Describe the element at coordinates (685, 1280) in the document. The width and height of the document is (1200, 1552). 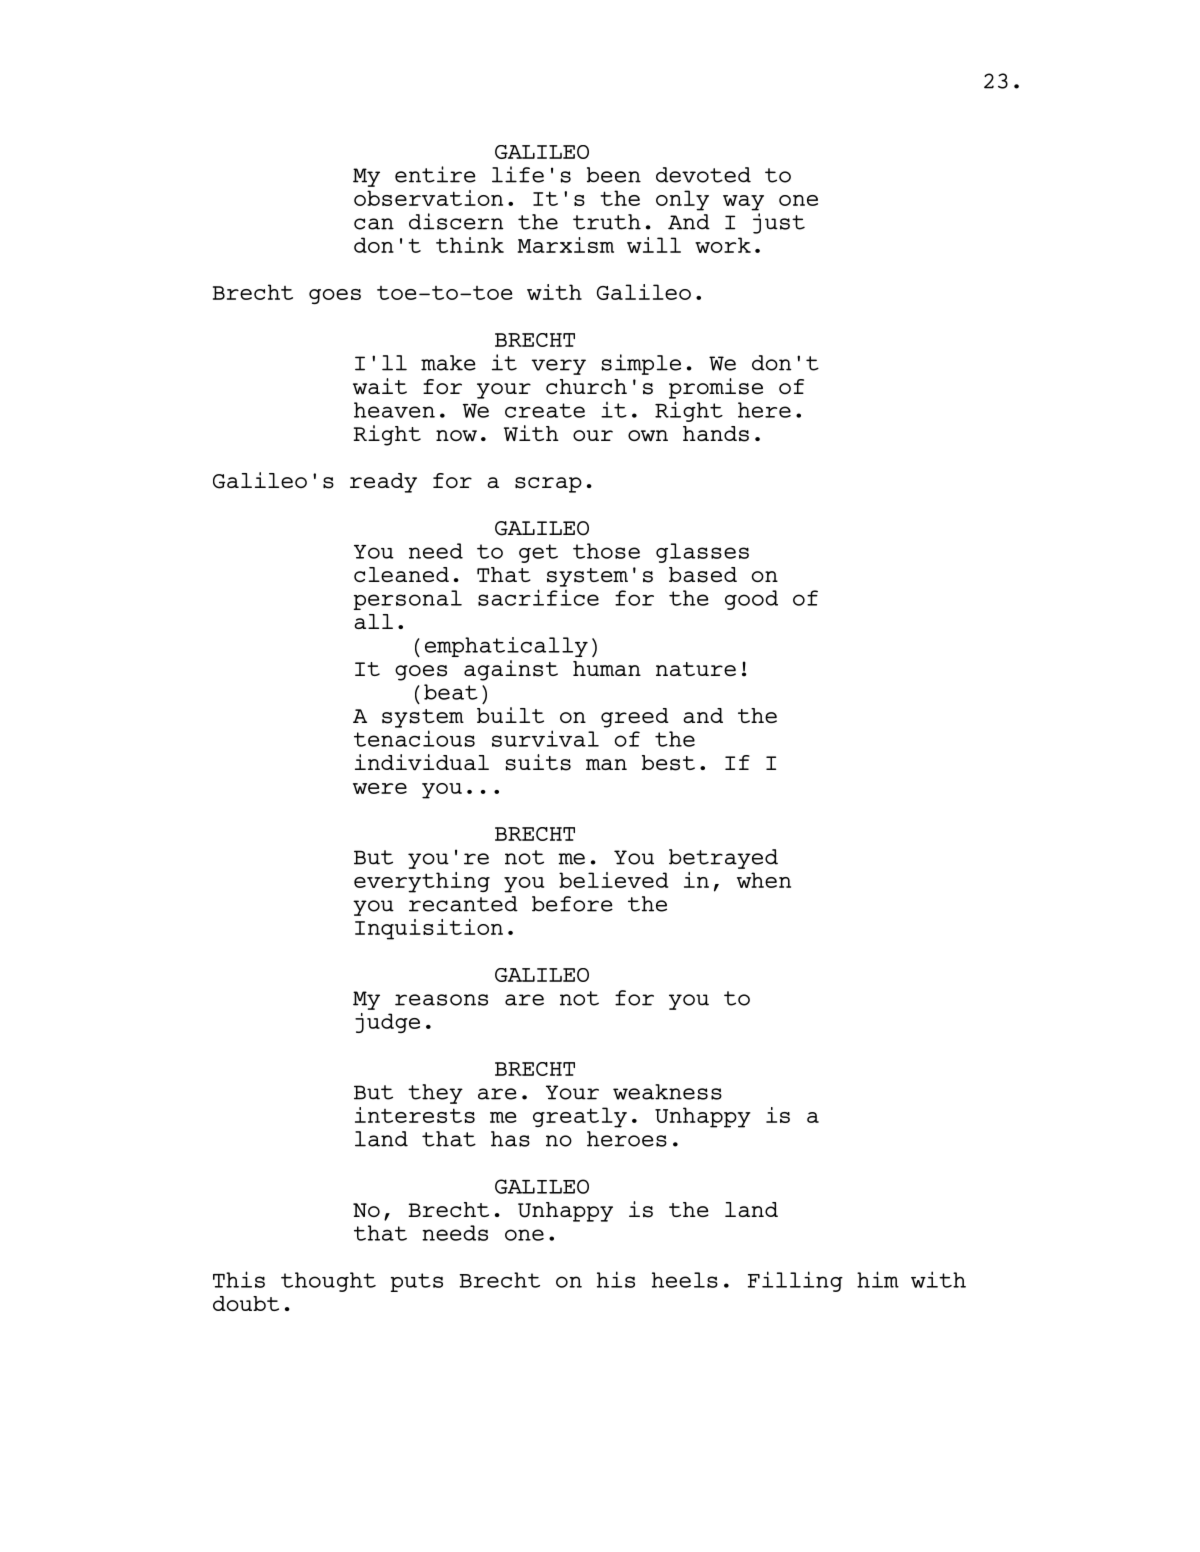
I see `heels` at that location.
